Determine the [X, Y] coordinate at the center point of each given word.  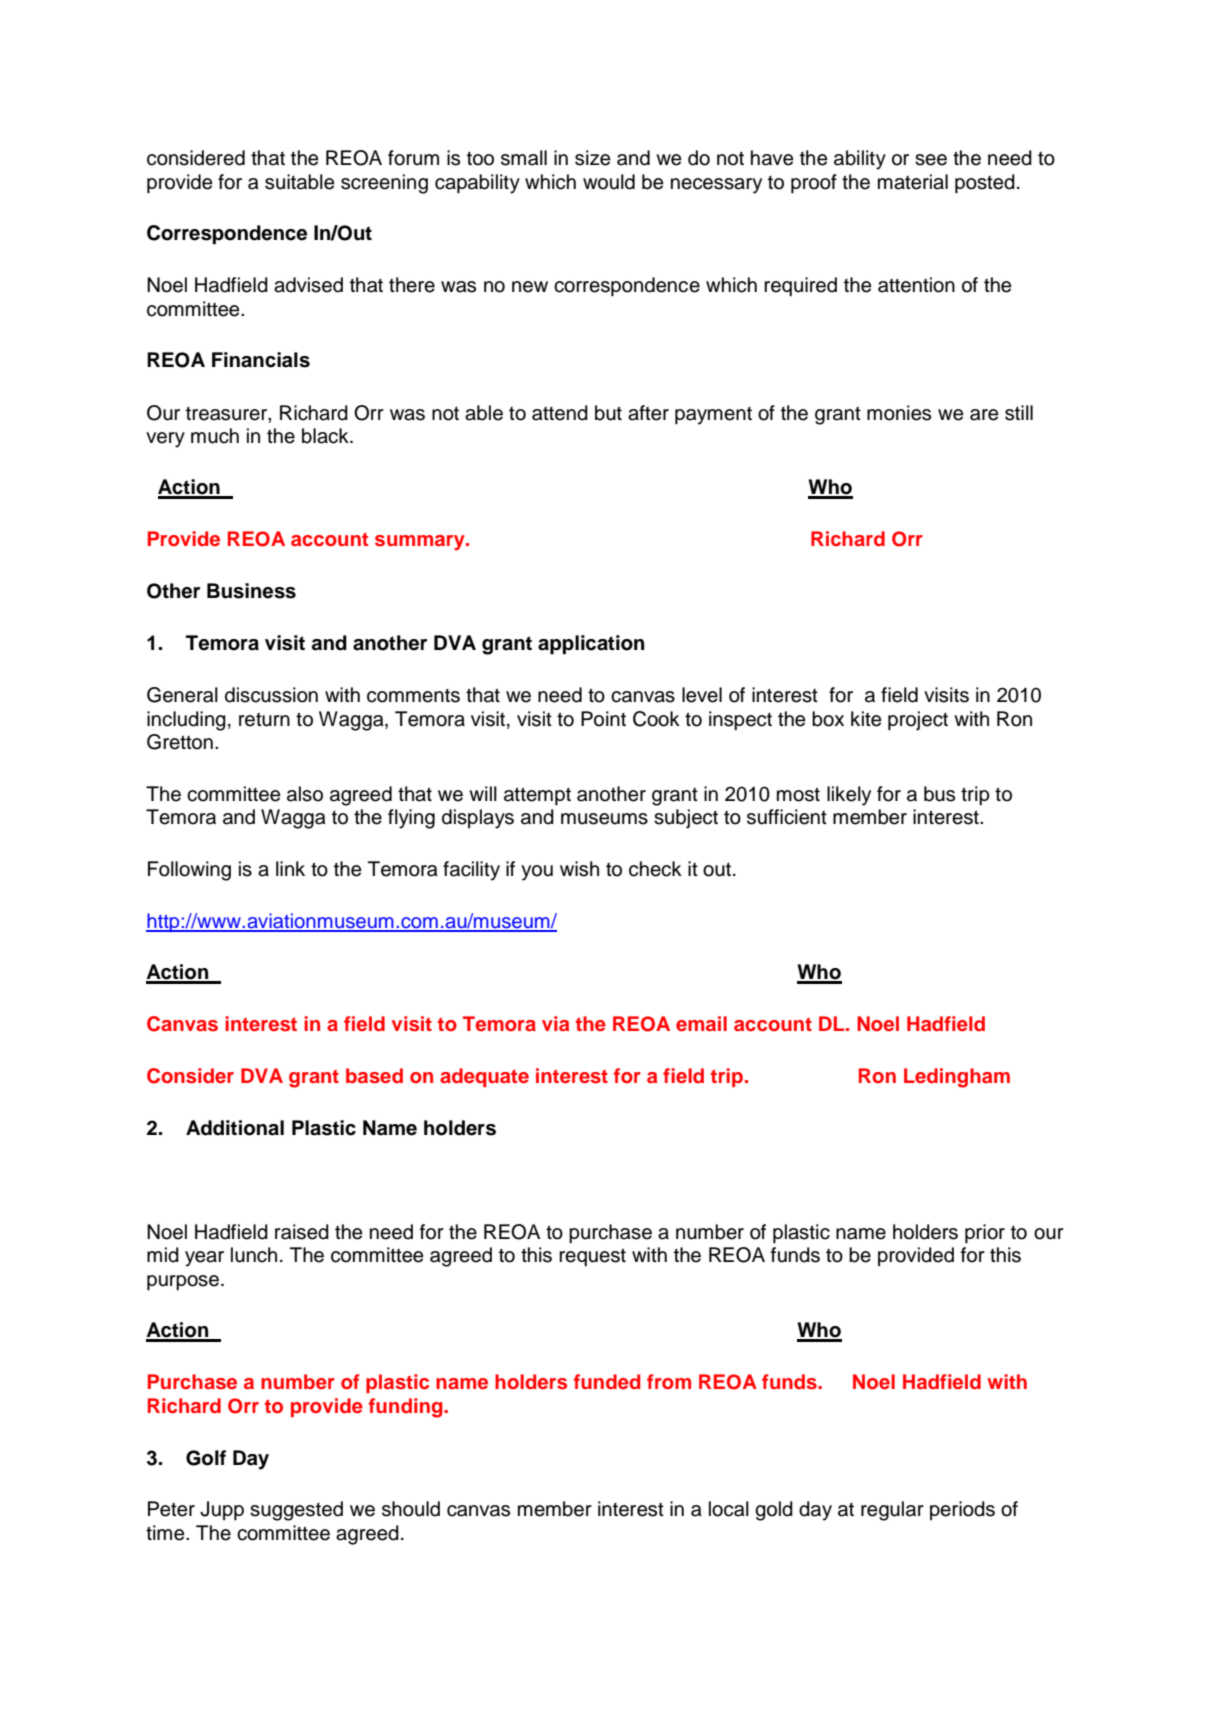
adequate [484, 1077]
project [918, 721]
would [609, 182]
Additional [235, 1128]
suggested [296, 1511]
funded [607, 1381]
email [701, 1023]
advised [308, 285]
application [591, 645]
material [913, 182]
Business [251, 591]
